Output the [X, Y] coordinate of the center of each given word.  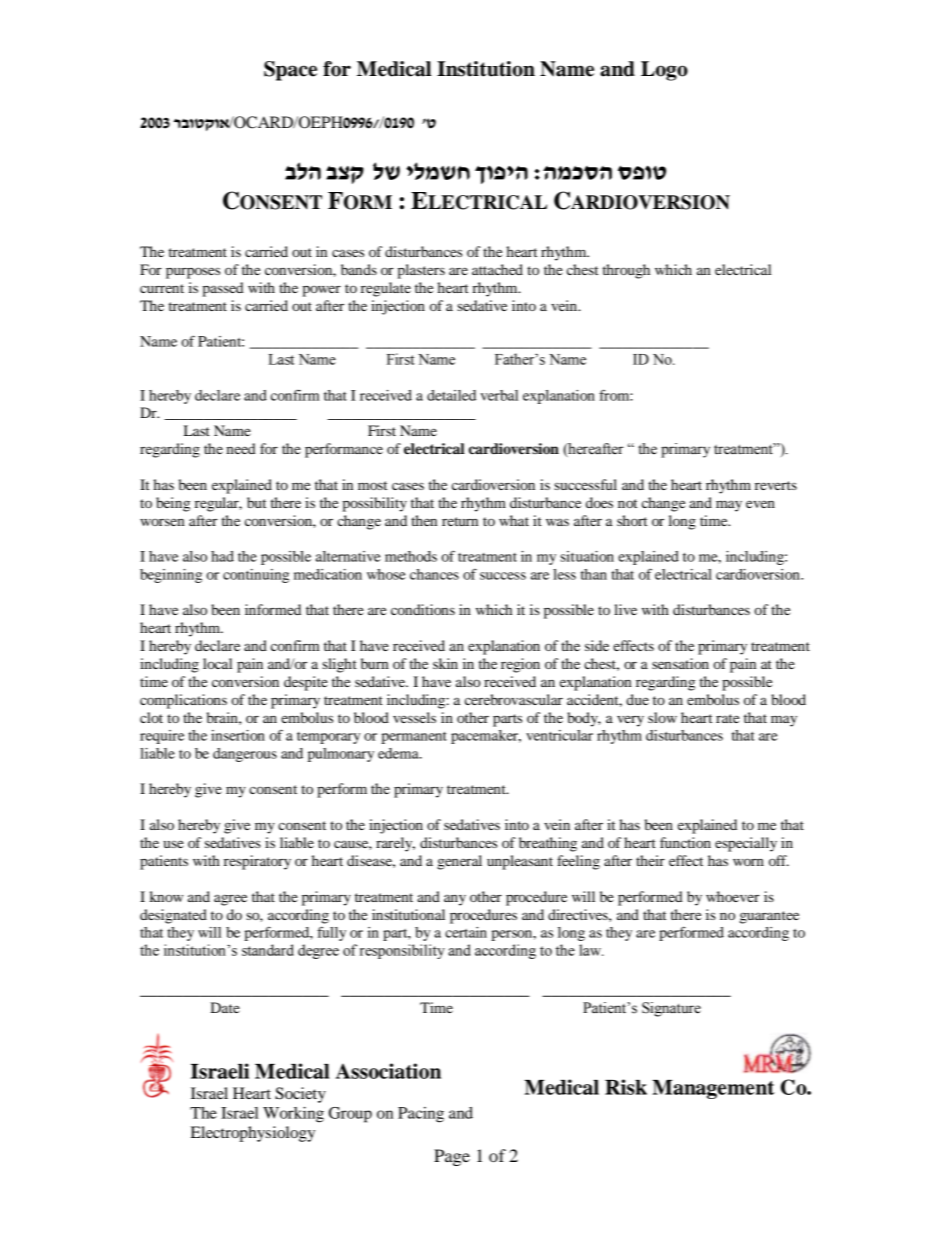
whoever [733, 896]
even [760, 504]
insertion [238, 735]
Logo [664, 71]
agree [230, 900]
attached [497, 269]
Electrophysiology [253, 1134]
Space [290, 71]
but [256, 502]
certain [466, 932]
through [626, 271]
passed [223, 289]
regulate [386, 289]
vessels [414, 717]
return [460, 521]
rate [727, 718]
